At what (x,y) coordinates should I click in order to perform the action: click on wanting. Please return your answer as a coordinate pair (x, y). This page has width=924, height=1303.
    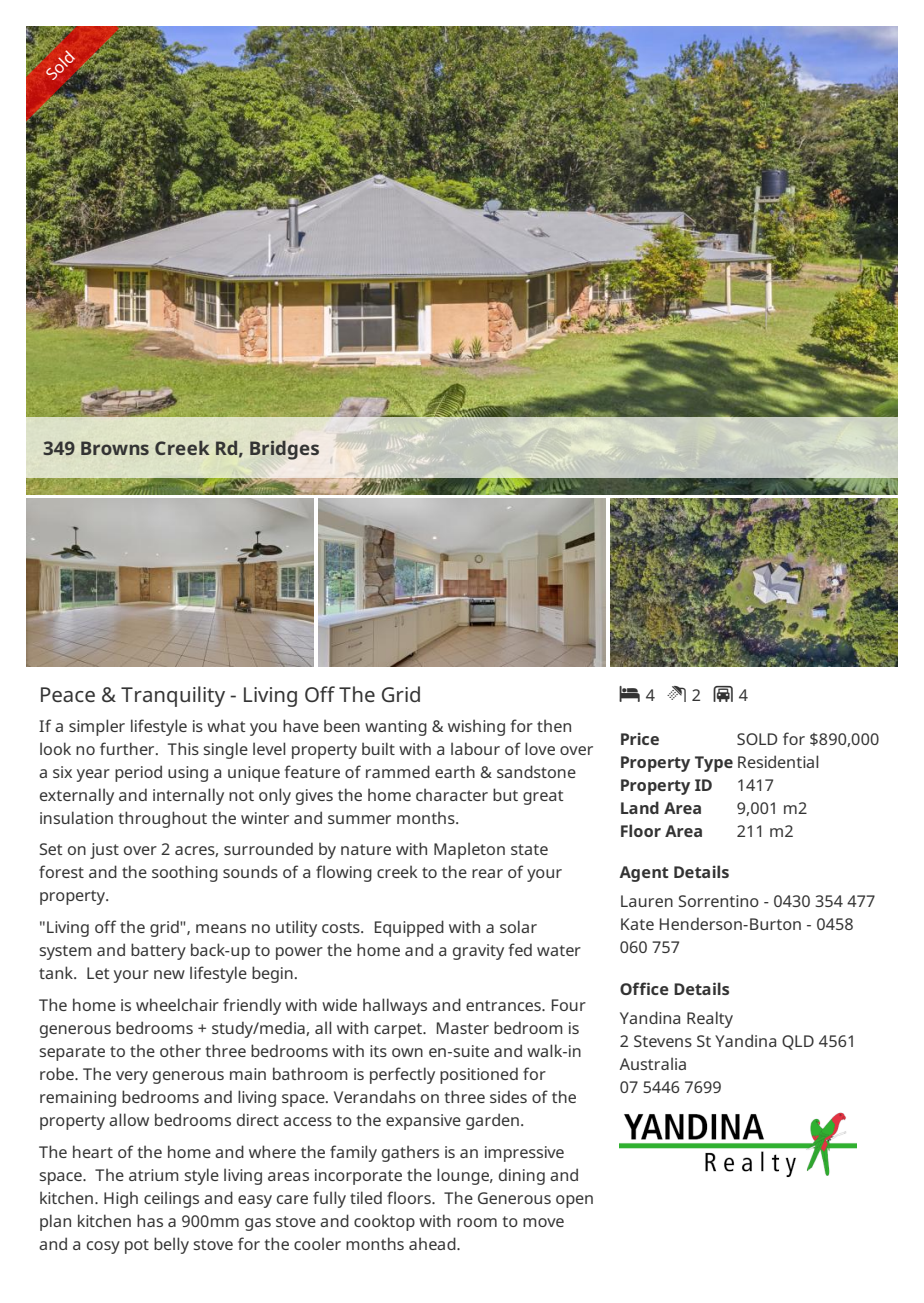
    Looking at the image, I should click on (396, 728).
